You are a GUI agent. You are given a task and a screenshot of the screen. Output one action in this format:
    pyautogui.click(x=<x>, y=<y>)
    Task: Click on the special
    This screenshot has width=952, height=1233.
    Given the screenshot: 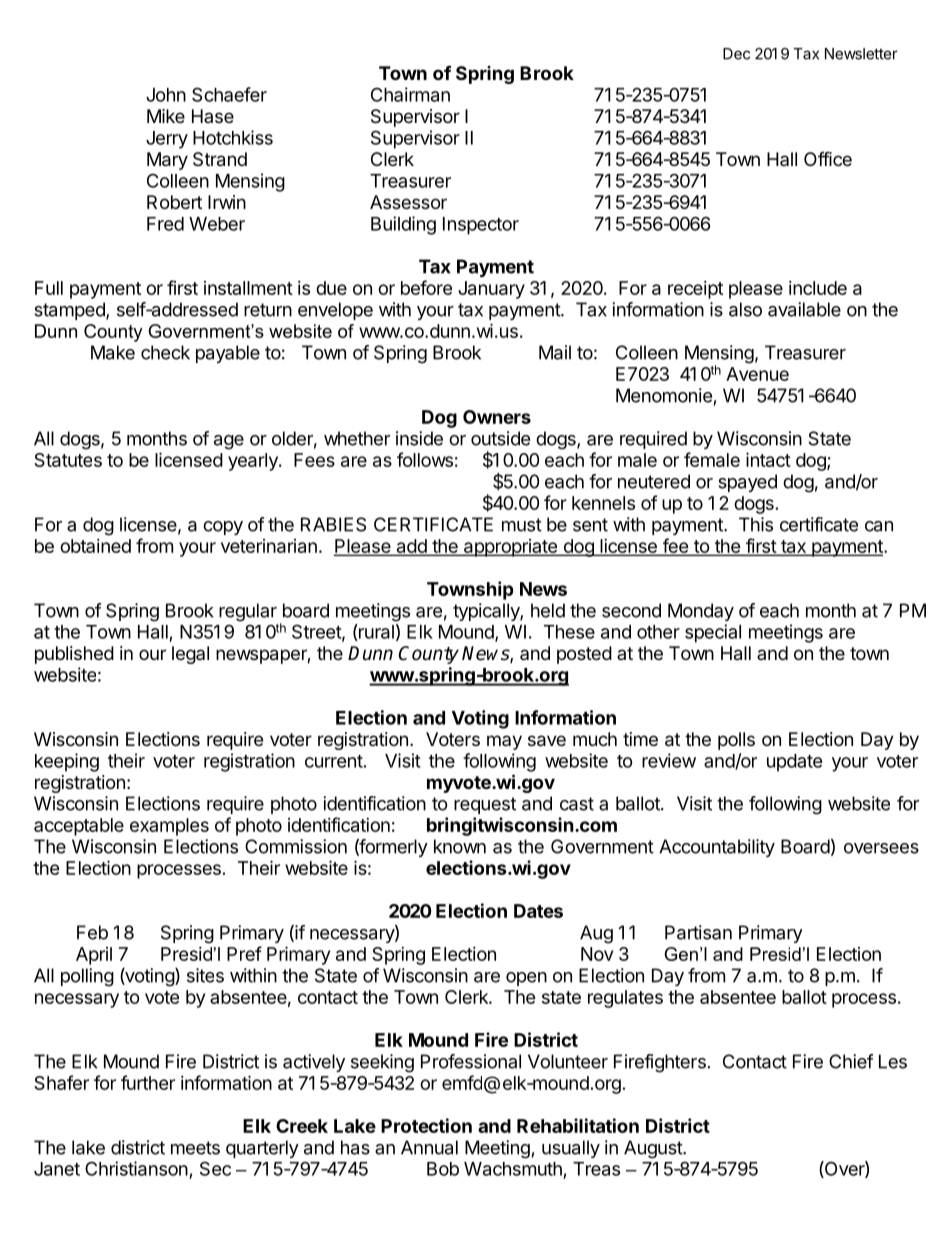 What is the action you would take?
    pyautogui.click(x=713, y=633)
